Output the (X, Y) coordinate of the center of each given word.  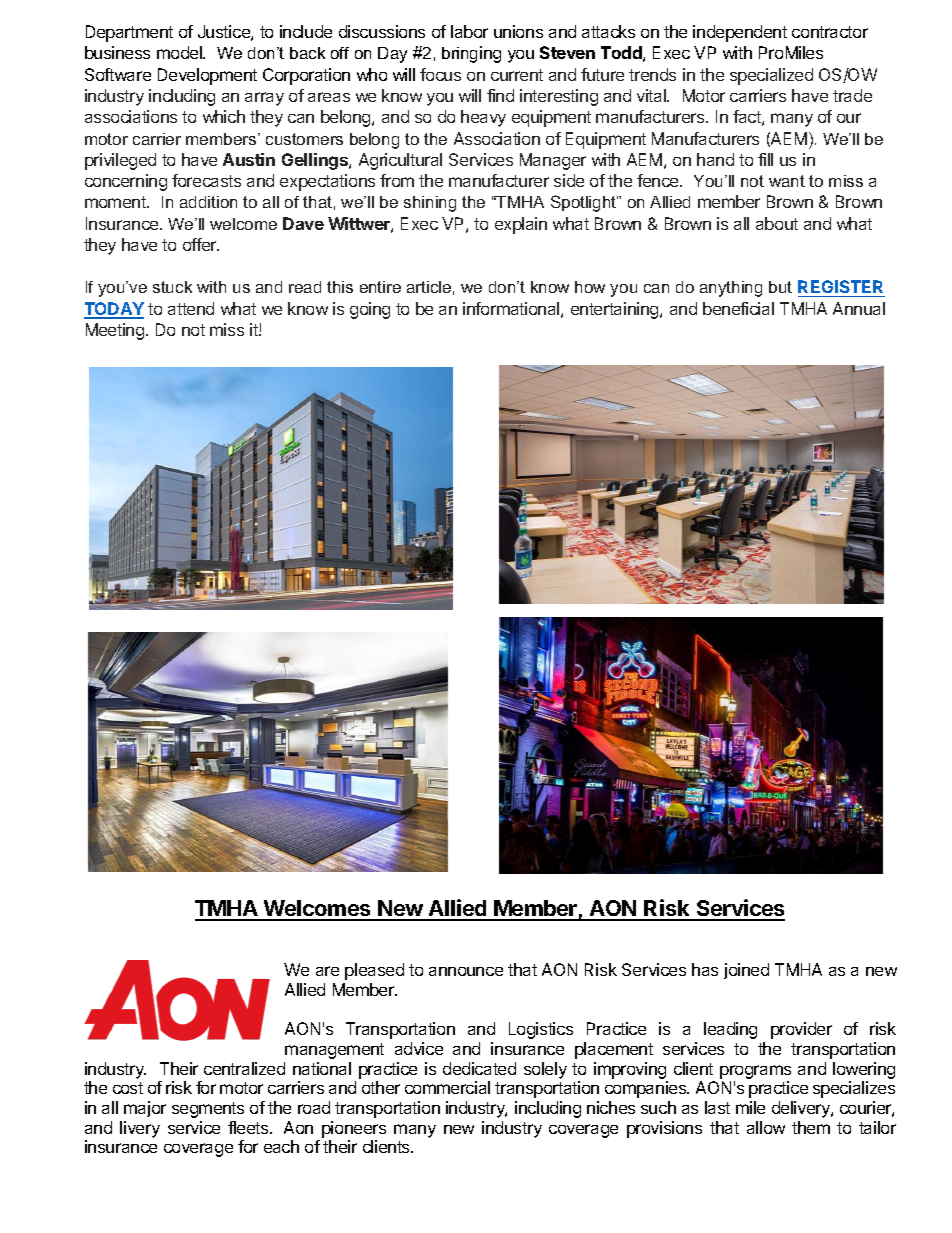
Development (207, 76)
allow (766, 1127)
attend (191, 308)
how (590, 287)
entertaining (616, 310)
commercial (447, 1087)
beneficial (738, 308)
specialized (771, 76)
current (517, 75)
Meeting (116, 331)
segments (208, 1110)
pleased (374, 971)
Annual (859, 308)
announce (466, 971)
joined (746, 971)
